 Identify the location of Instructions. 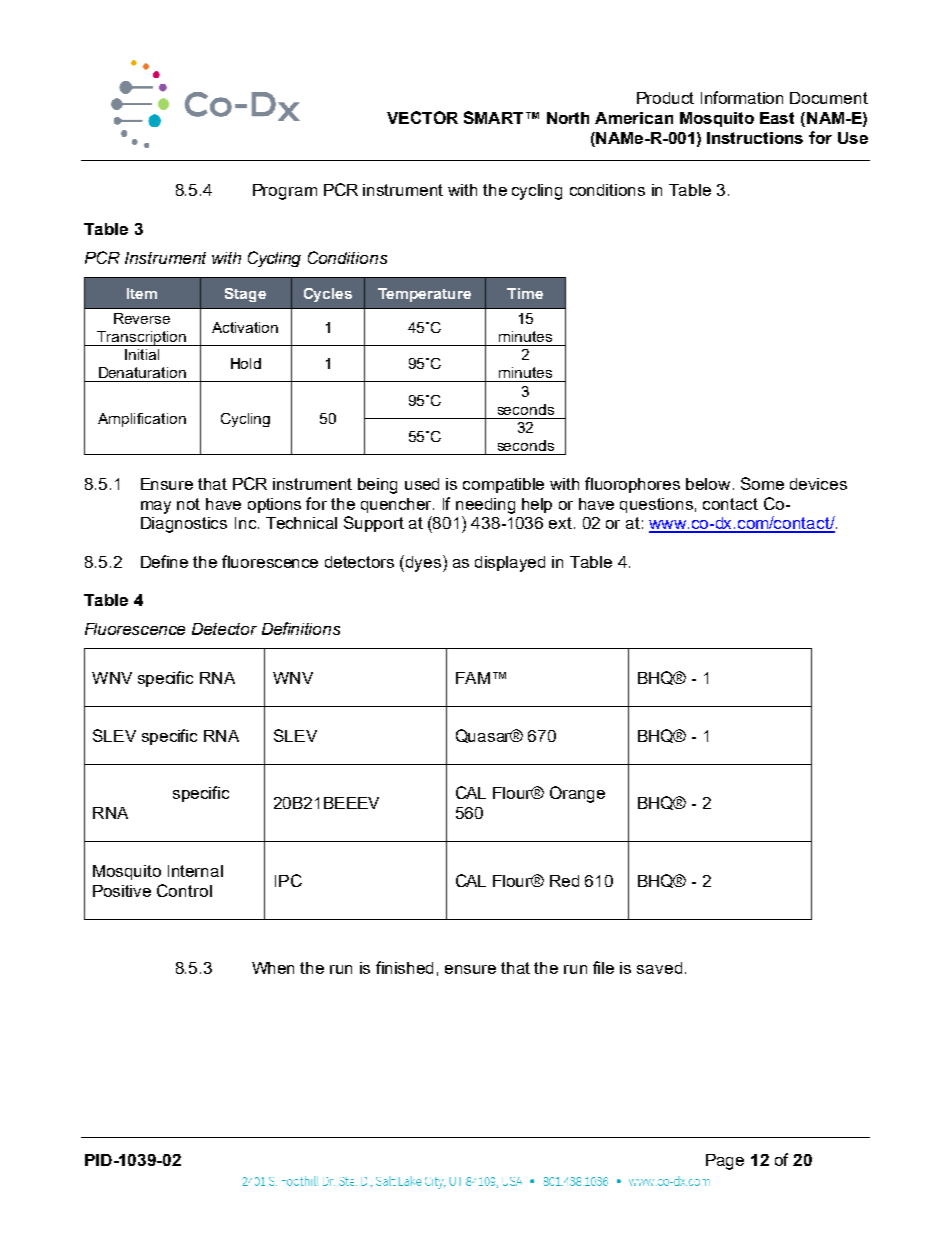
(755, 138).
